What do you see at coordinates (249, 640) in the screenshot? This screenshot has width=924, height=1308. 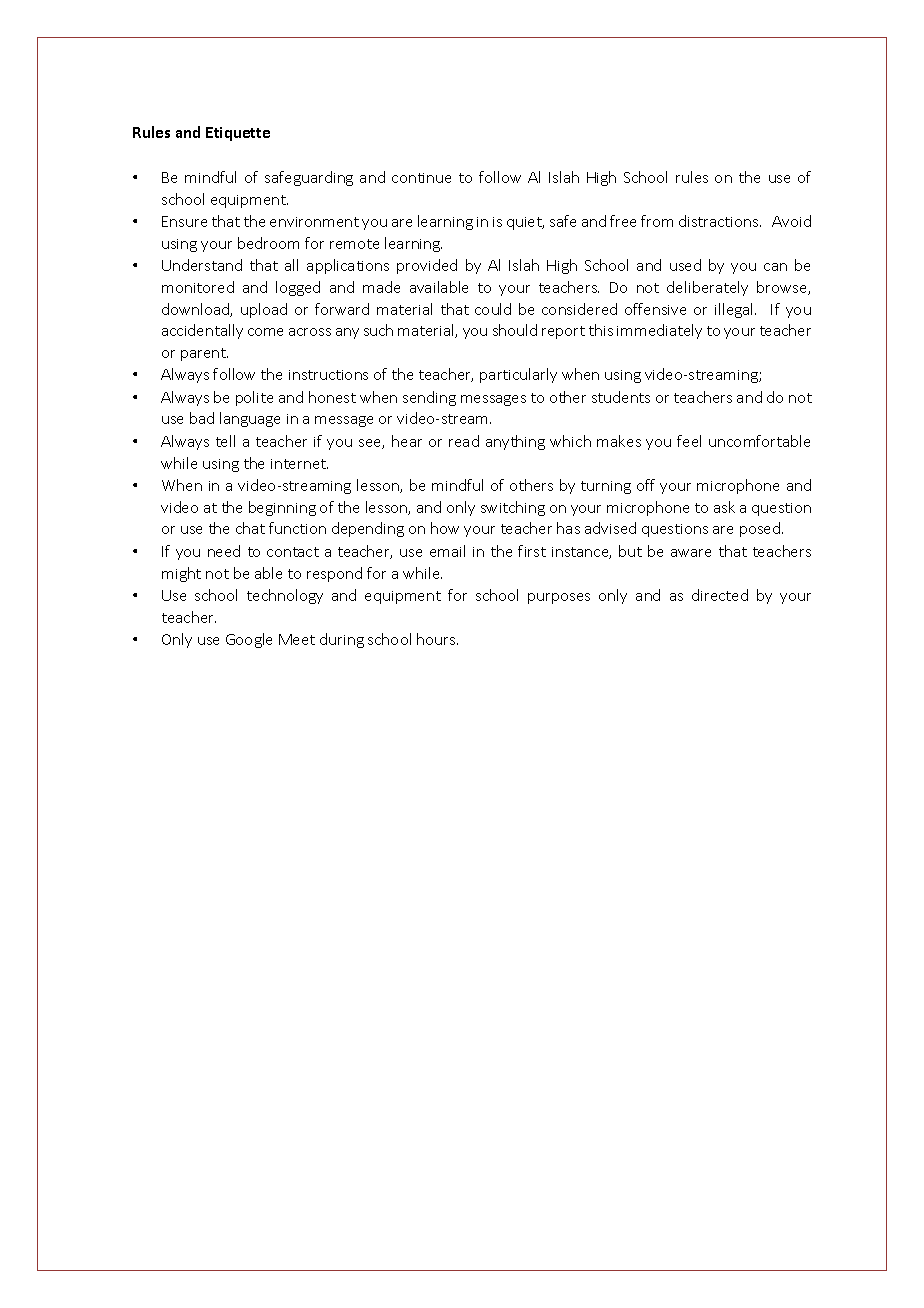 I see `Google` at bounding box center [249, 640].
